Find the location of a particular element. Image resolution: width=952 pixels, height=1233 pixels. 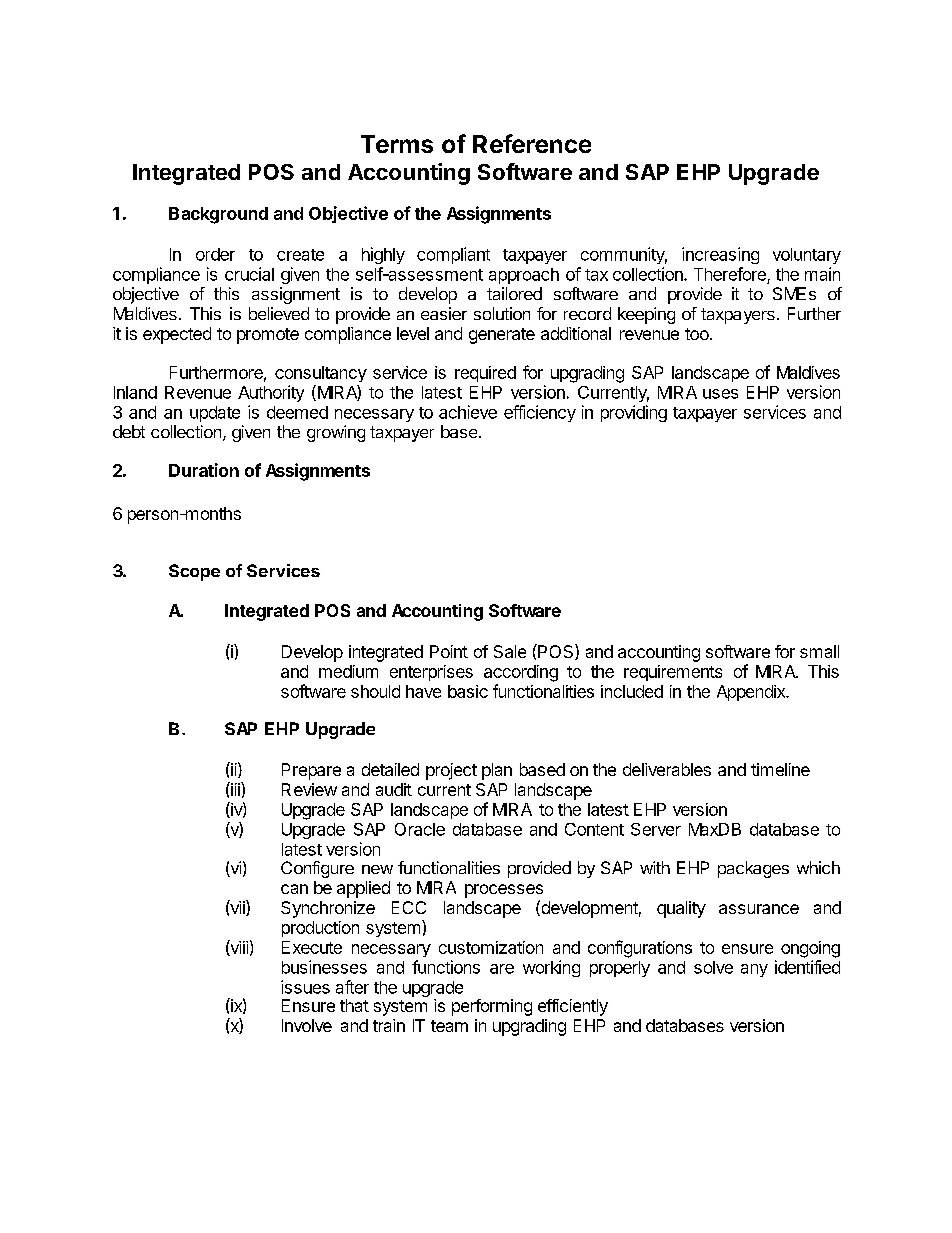

issues is located at coordinates (305, 987).
